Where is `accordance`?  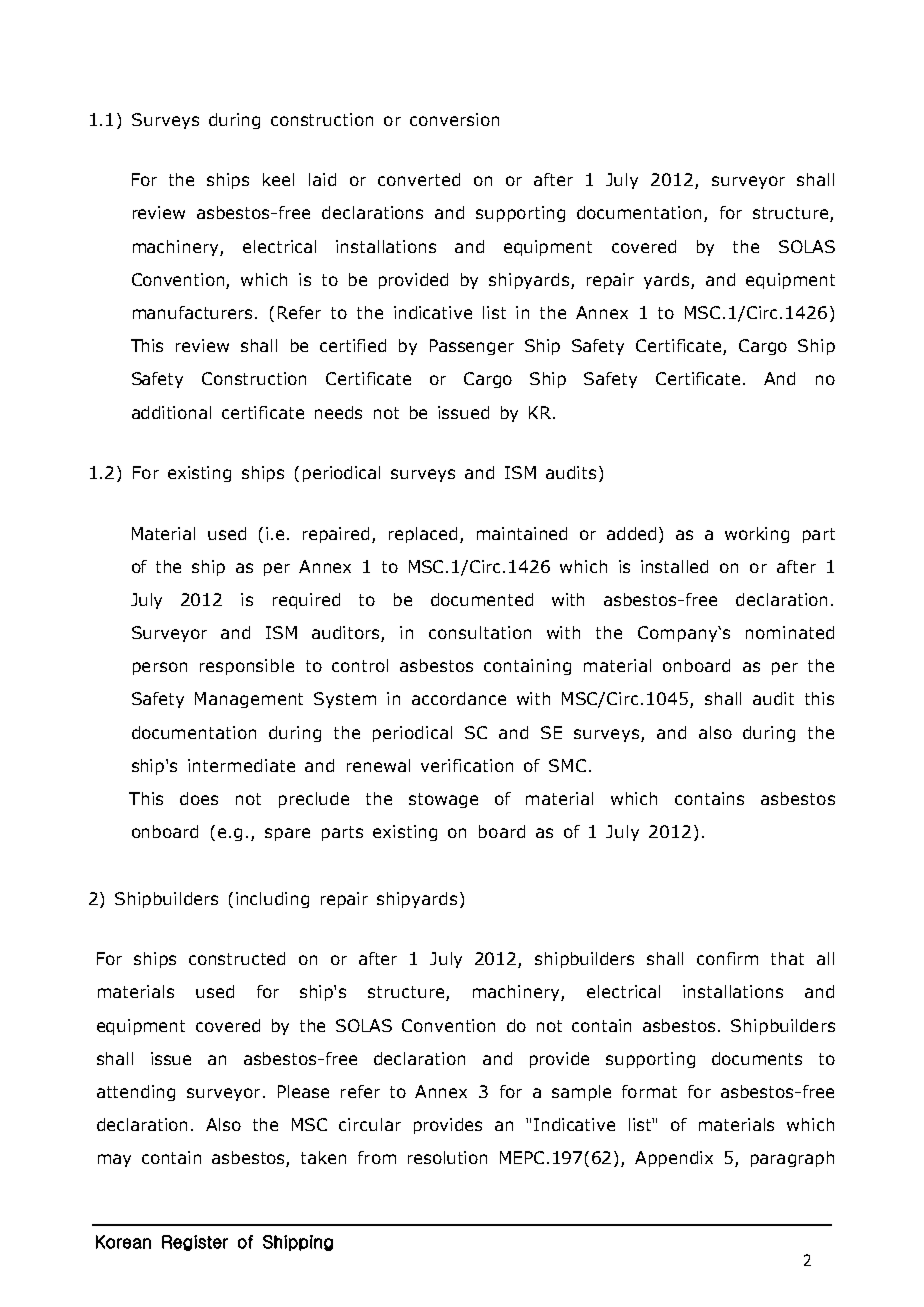
accordance is located at coordinates (459, 698).
